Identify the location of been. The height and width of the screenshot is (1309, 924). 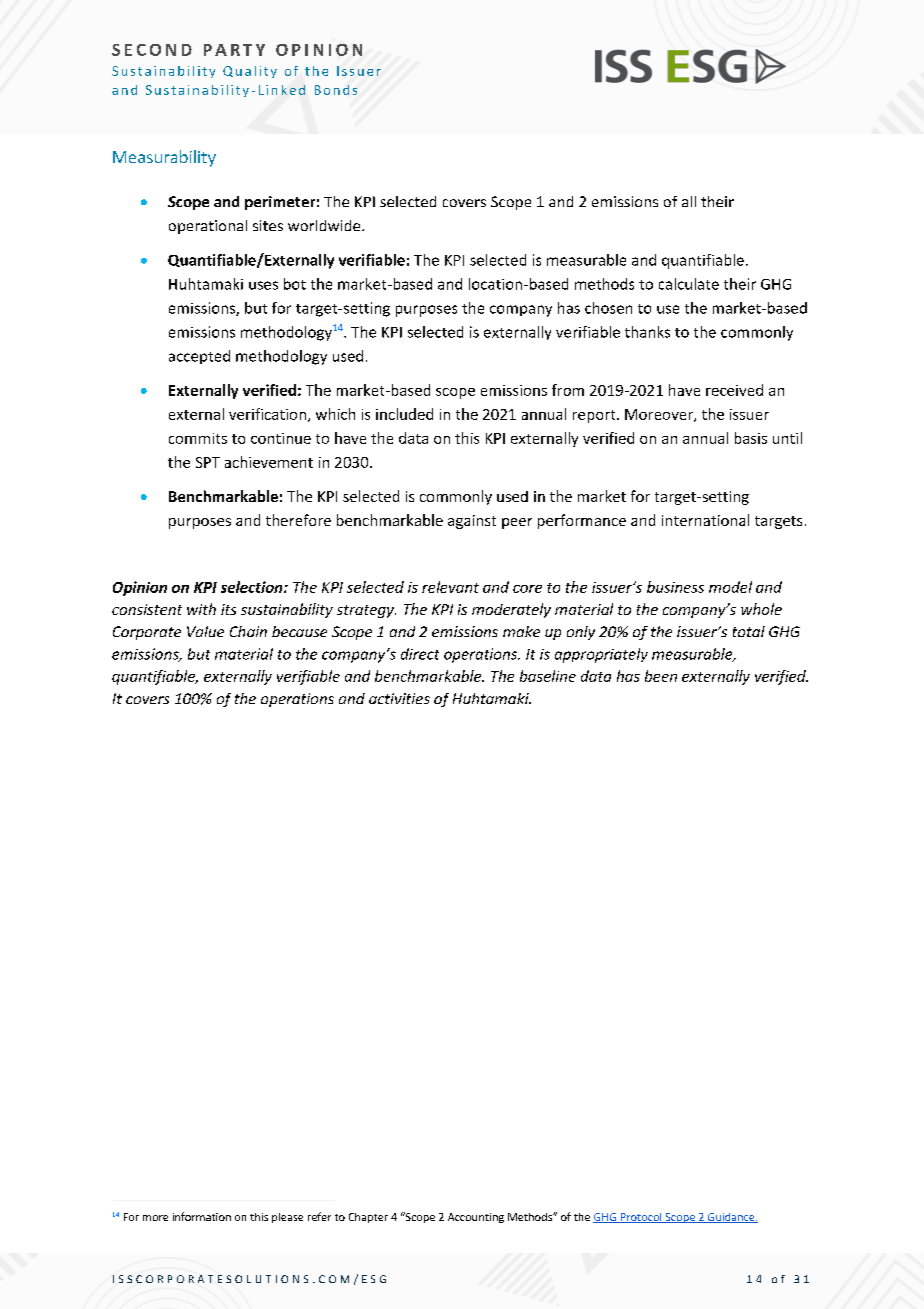
(661, 676).
